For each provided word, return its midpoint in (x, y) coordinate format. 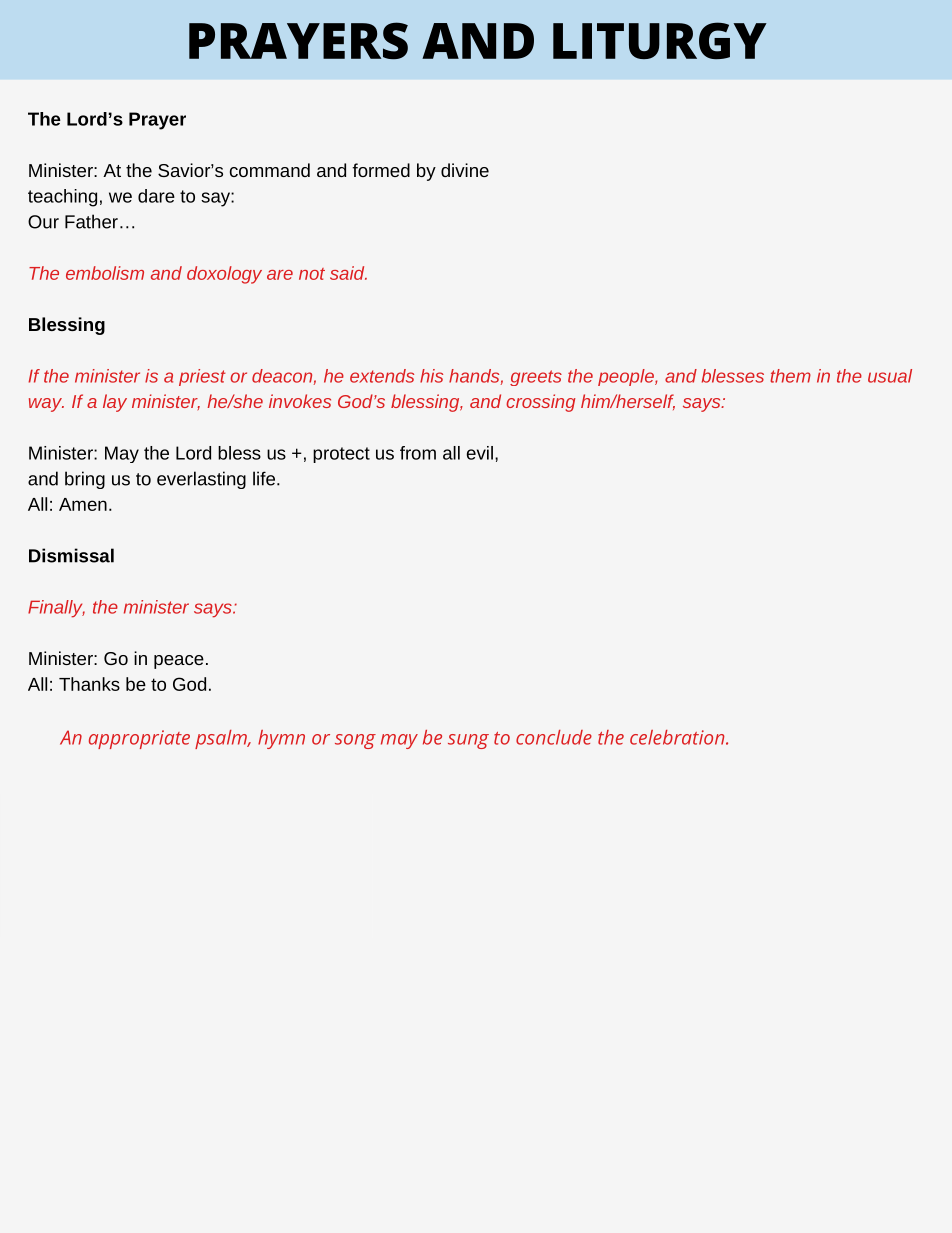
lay (115, 403)
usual (890, 376)
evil (480, 453)
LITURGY (660, 40)
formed (381, 170)
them (790, 376)
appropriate (139, 739)
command (270, 170)
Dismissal (71, 555)
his (431, 376)
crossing (541, 403)
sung (468, 741)
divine (465, 170)
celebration (678, 737)
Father (91, 221)
